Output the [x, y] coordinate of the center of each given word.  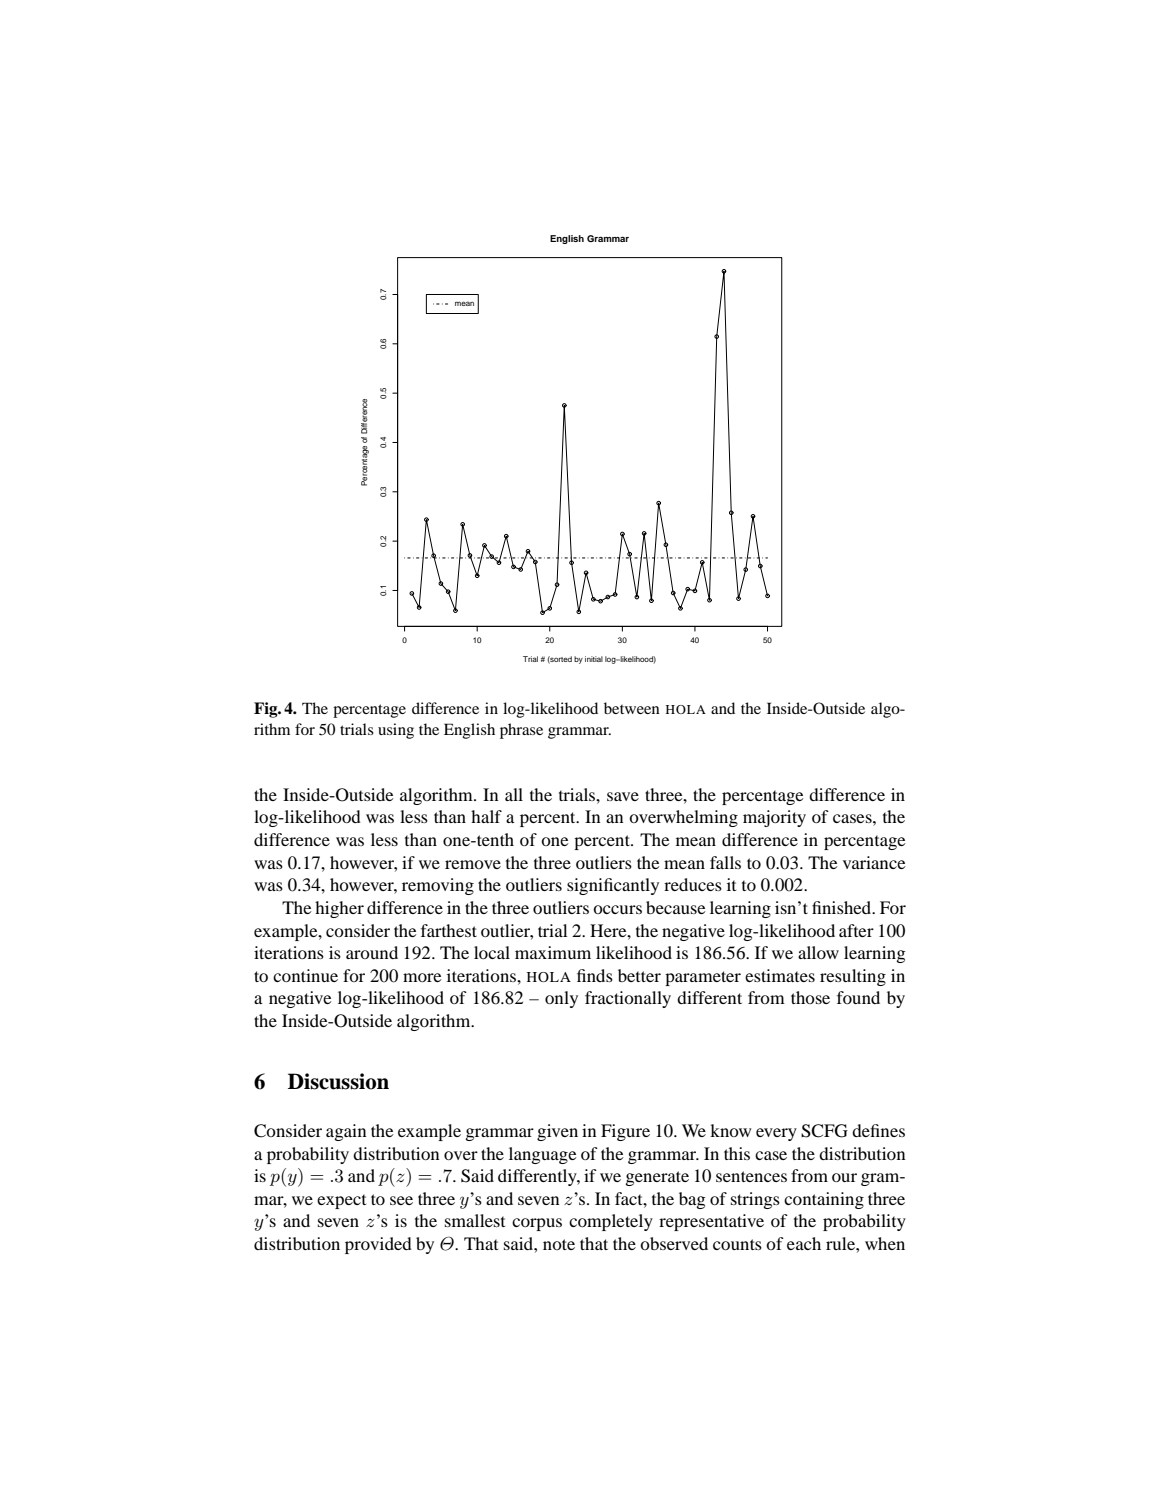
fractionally [628, 999]
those [810, 997]
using [396, 731]
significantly [613, 886]
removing [438, 886]
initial [594, 659]
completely [611, 1222]
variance [874, 862]
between [632, 708]
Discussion [338, 1081]
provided [378, 1245]
